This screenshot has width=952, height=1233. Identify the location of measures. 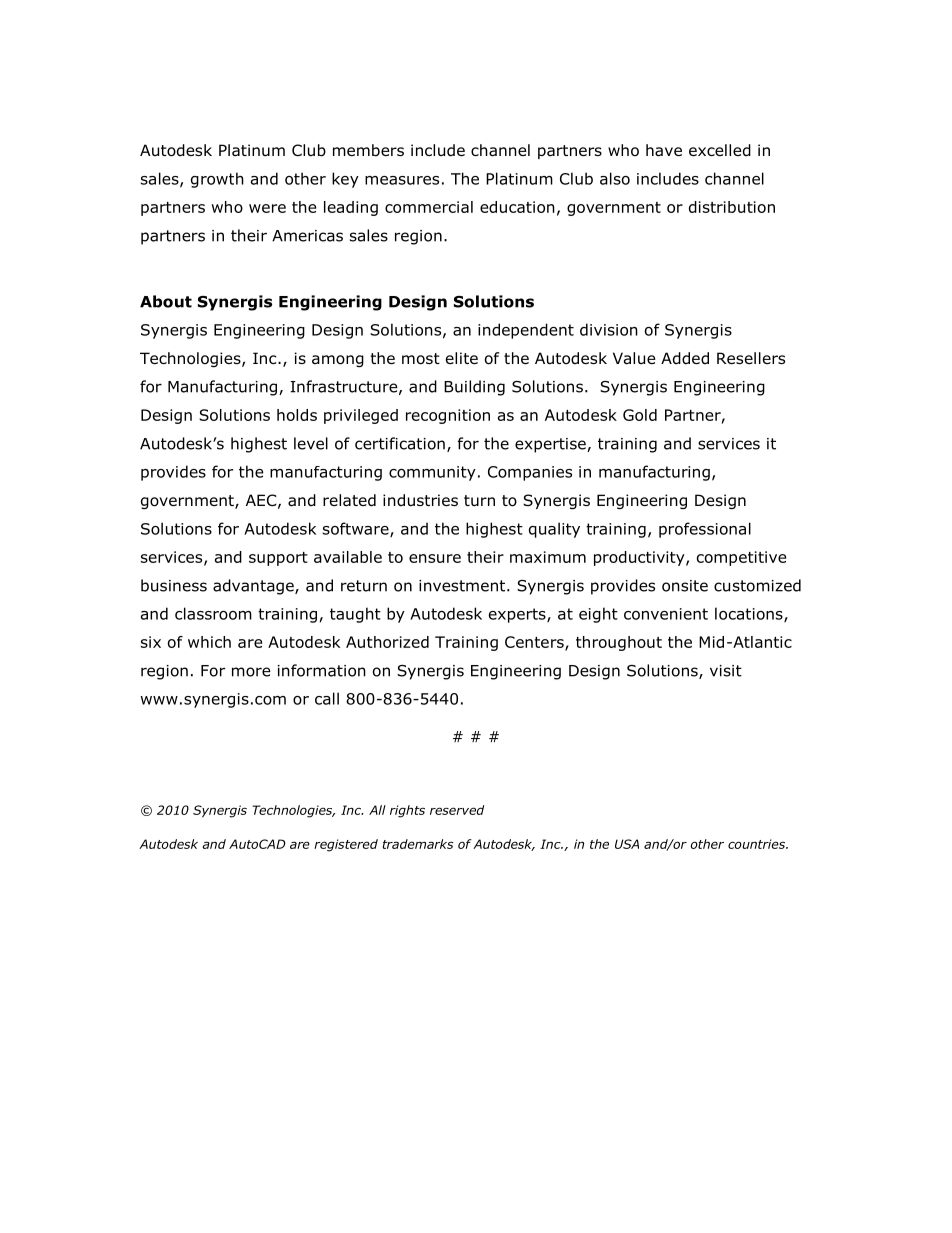
(402, 180).
